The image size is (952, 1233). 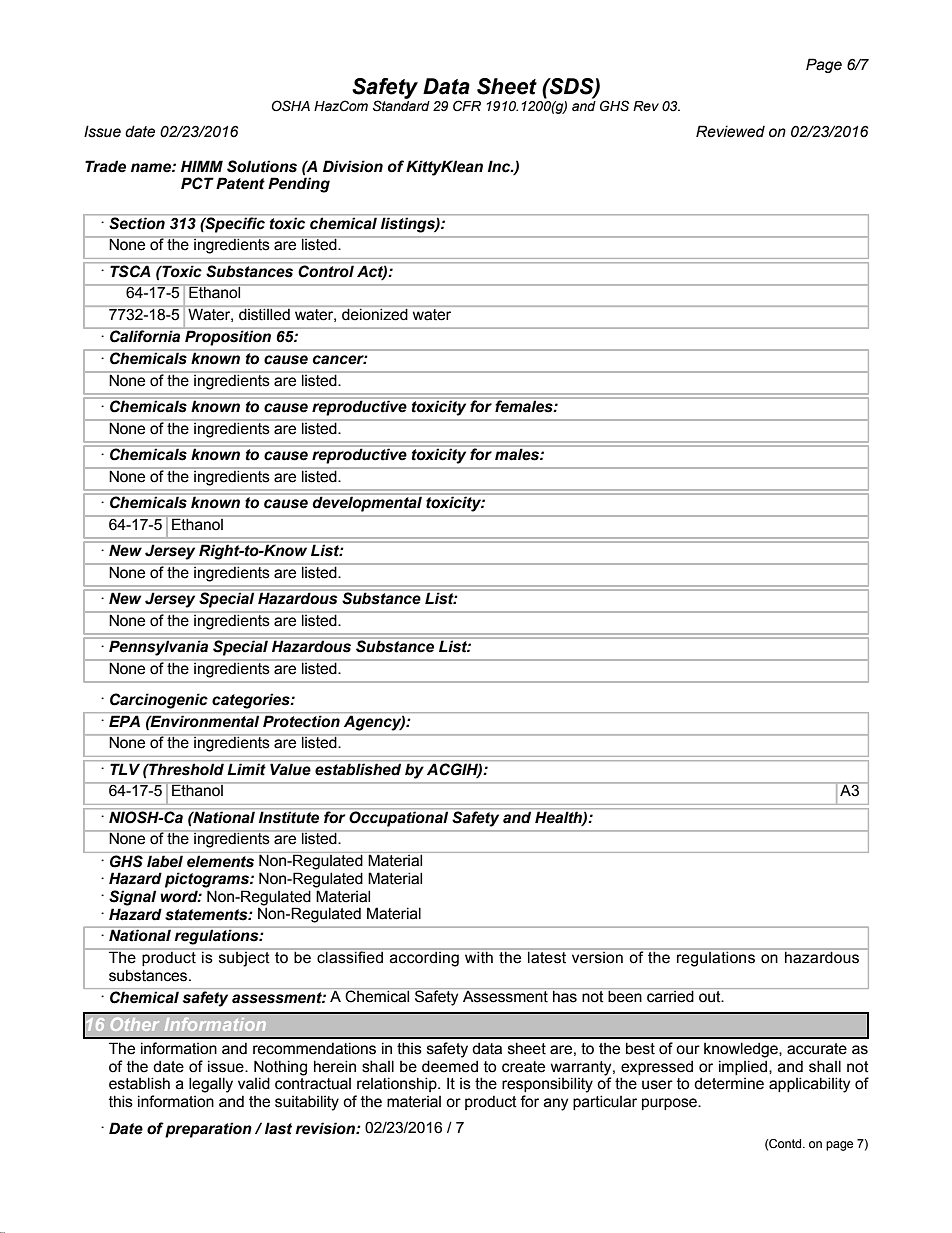 I want to click on Protection, so click(x=301, y=721).
